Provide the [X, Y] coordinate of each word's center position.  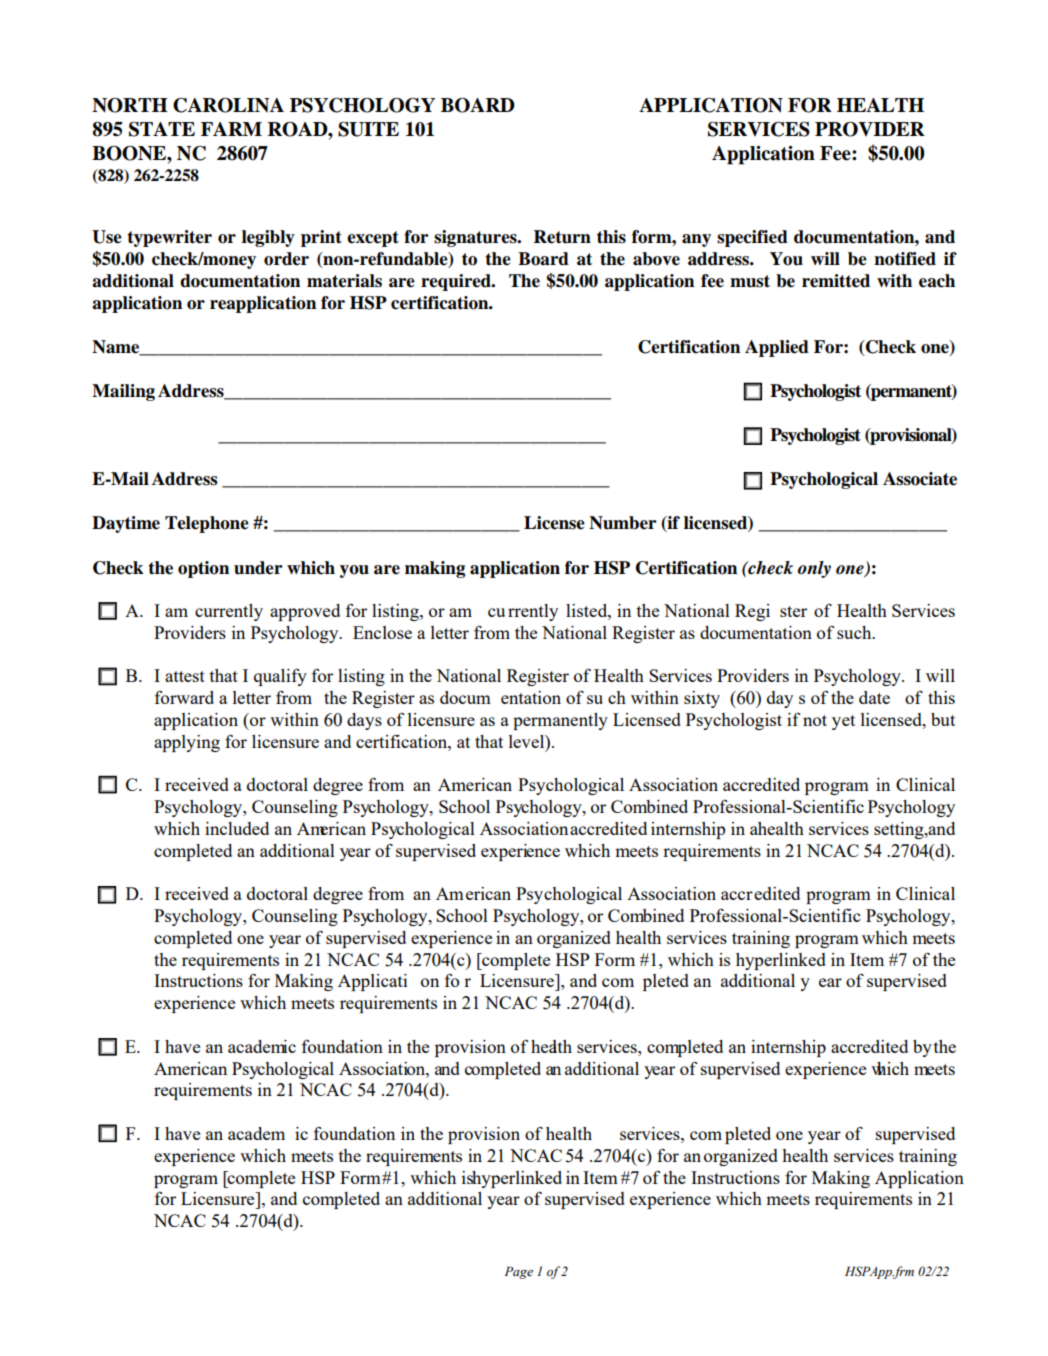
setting [900, 830]
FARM [231, 129]
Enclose [382, 632]
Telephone [207, 524]
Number [623, 523]
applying [187, 743]
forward [184, 697]
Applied [777, 348]
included [237, 828]
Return [562, 237]
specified [752, 238]
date [874, 697]
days [364, 721]
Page [519, 1272]
